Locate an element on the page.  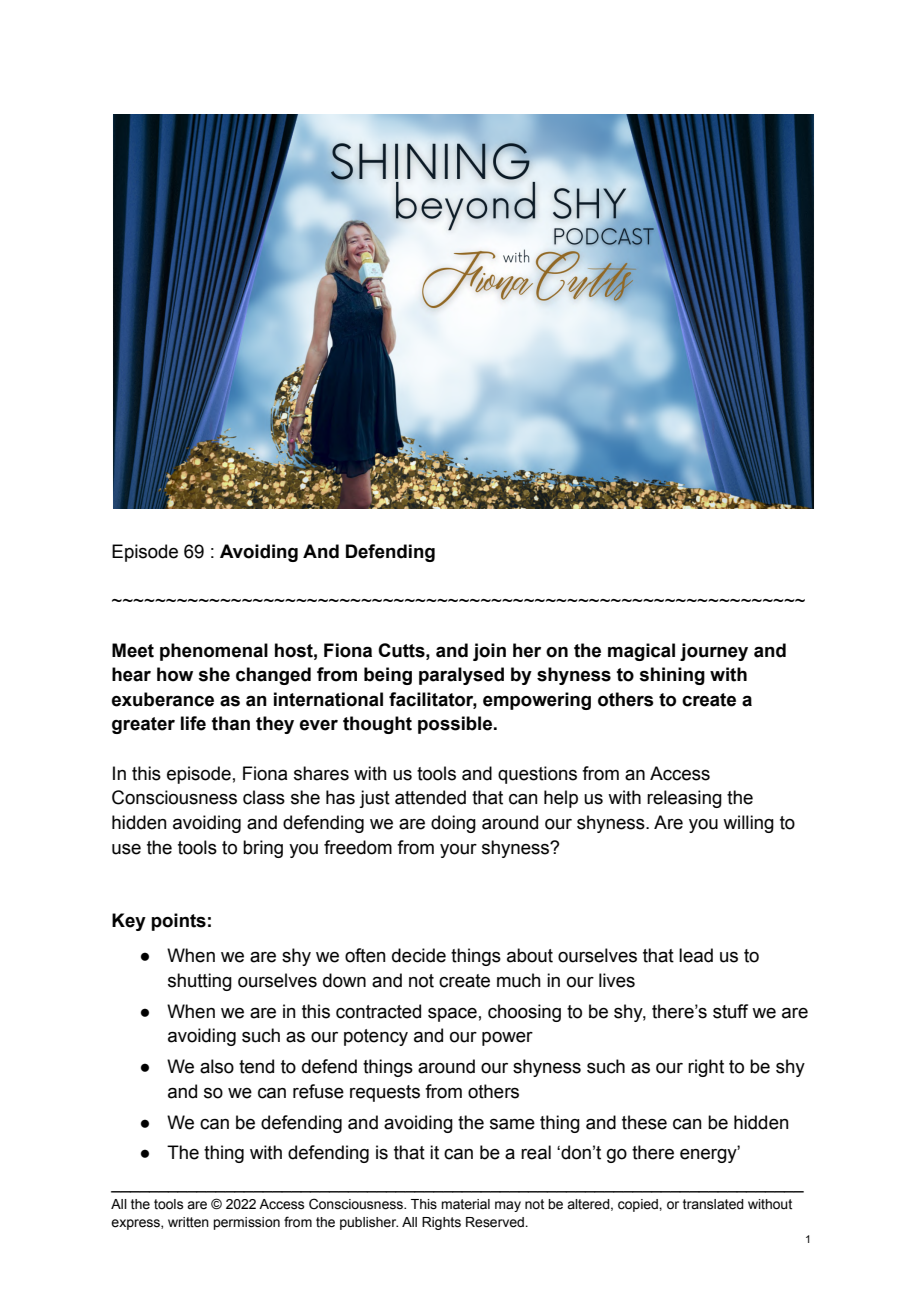
space is located at coordinates (452, 1015).
